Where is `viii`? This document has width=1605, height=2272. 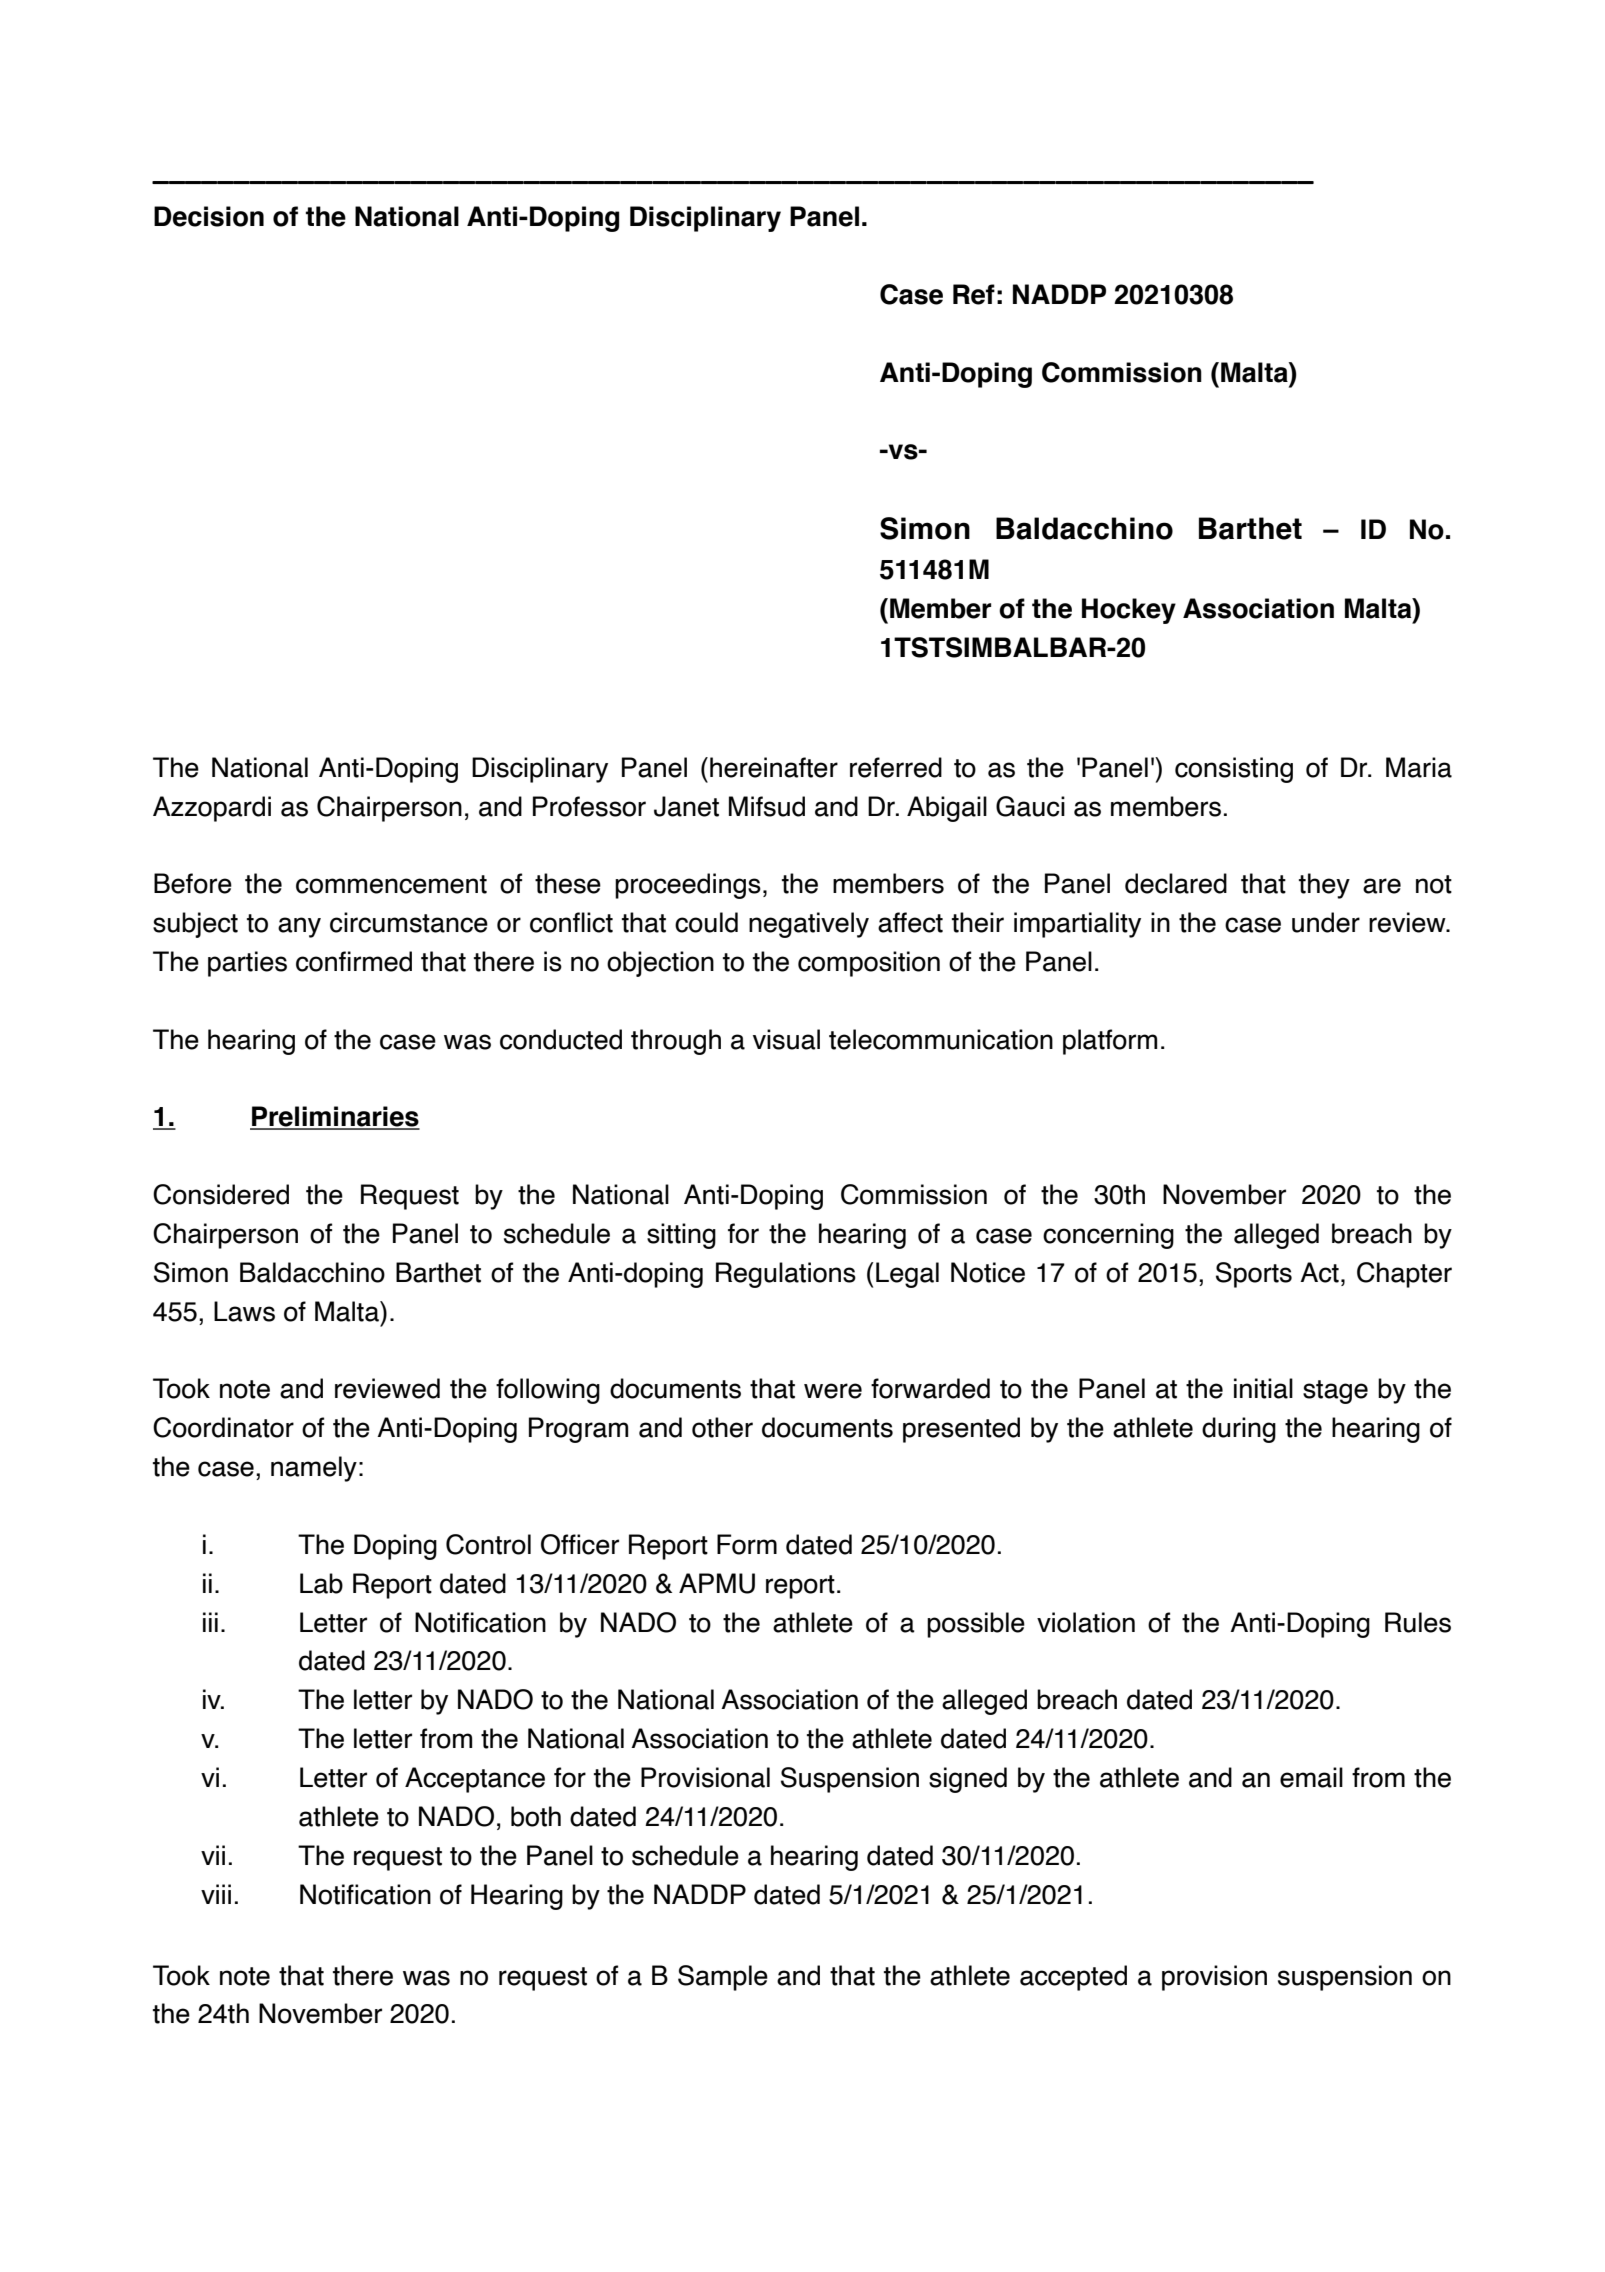
viii is located at coordinates (216, 1894).
